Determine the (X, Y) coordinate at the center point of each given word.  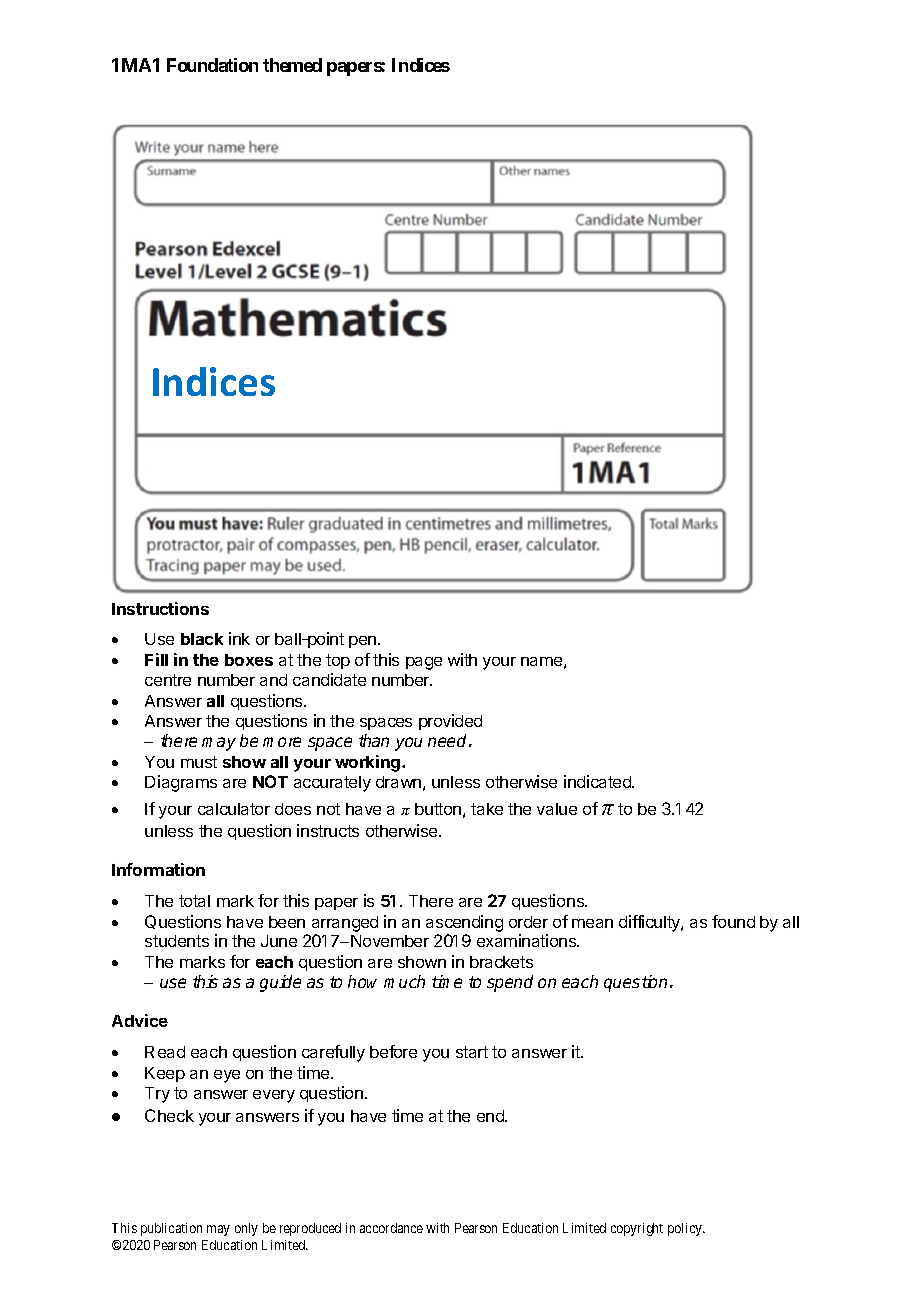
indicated (598, 781)
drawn (398, 782)
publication (171, 1229)
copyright (637, 1229)
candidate (329, 679)
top (338, 661)
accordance (391, 1228)
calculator (234, 809)
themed (292, 65)
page (424, 663)
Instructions (160, 608)
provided (450, 722)
